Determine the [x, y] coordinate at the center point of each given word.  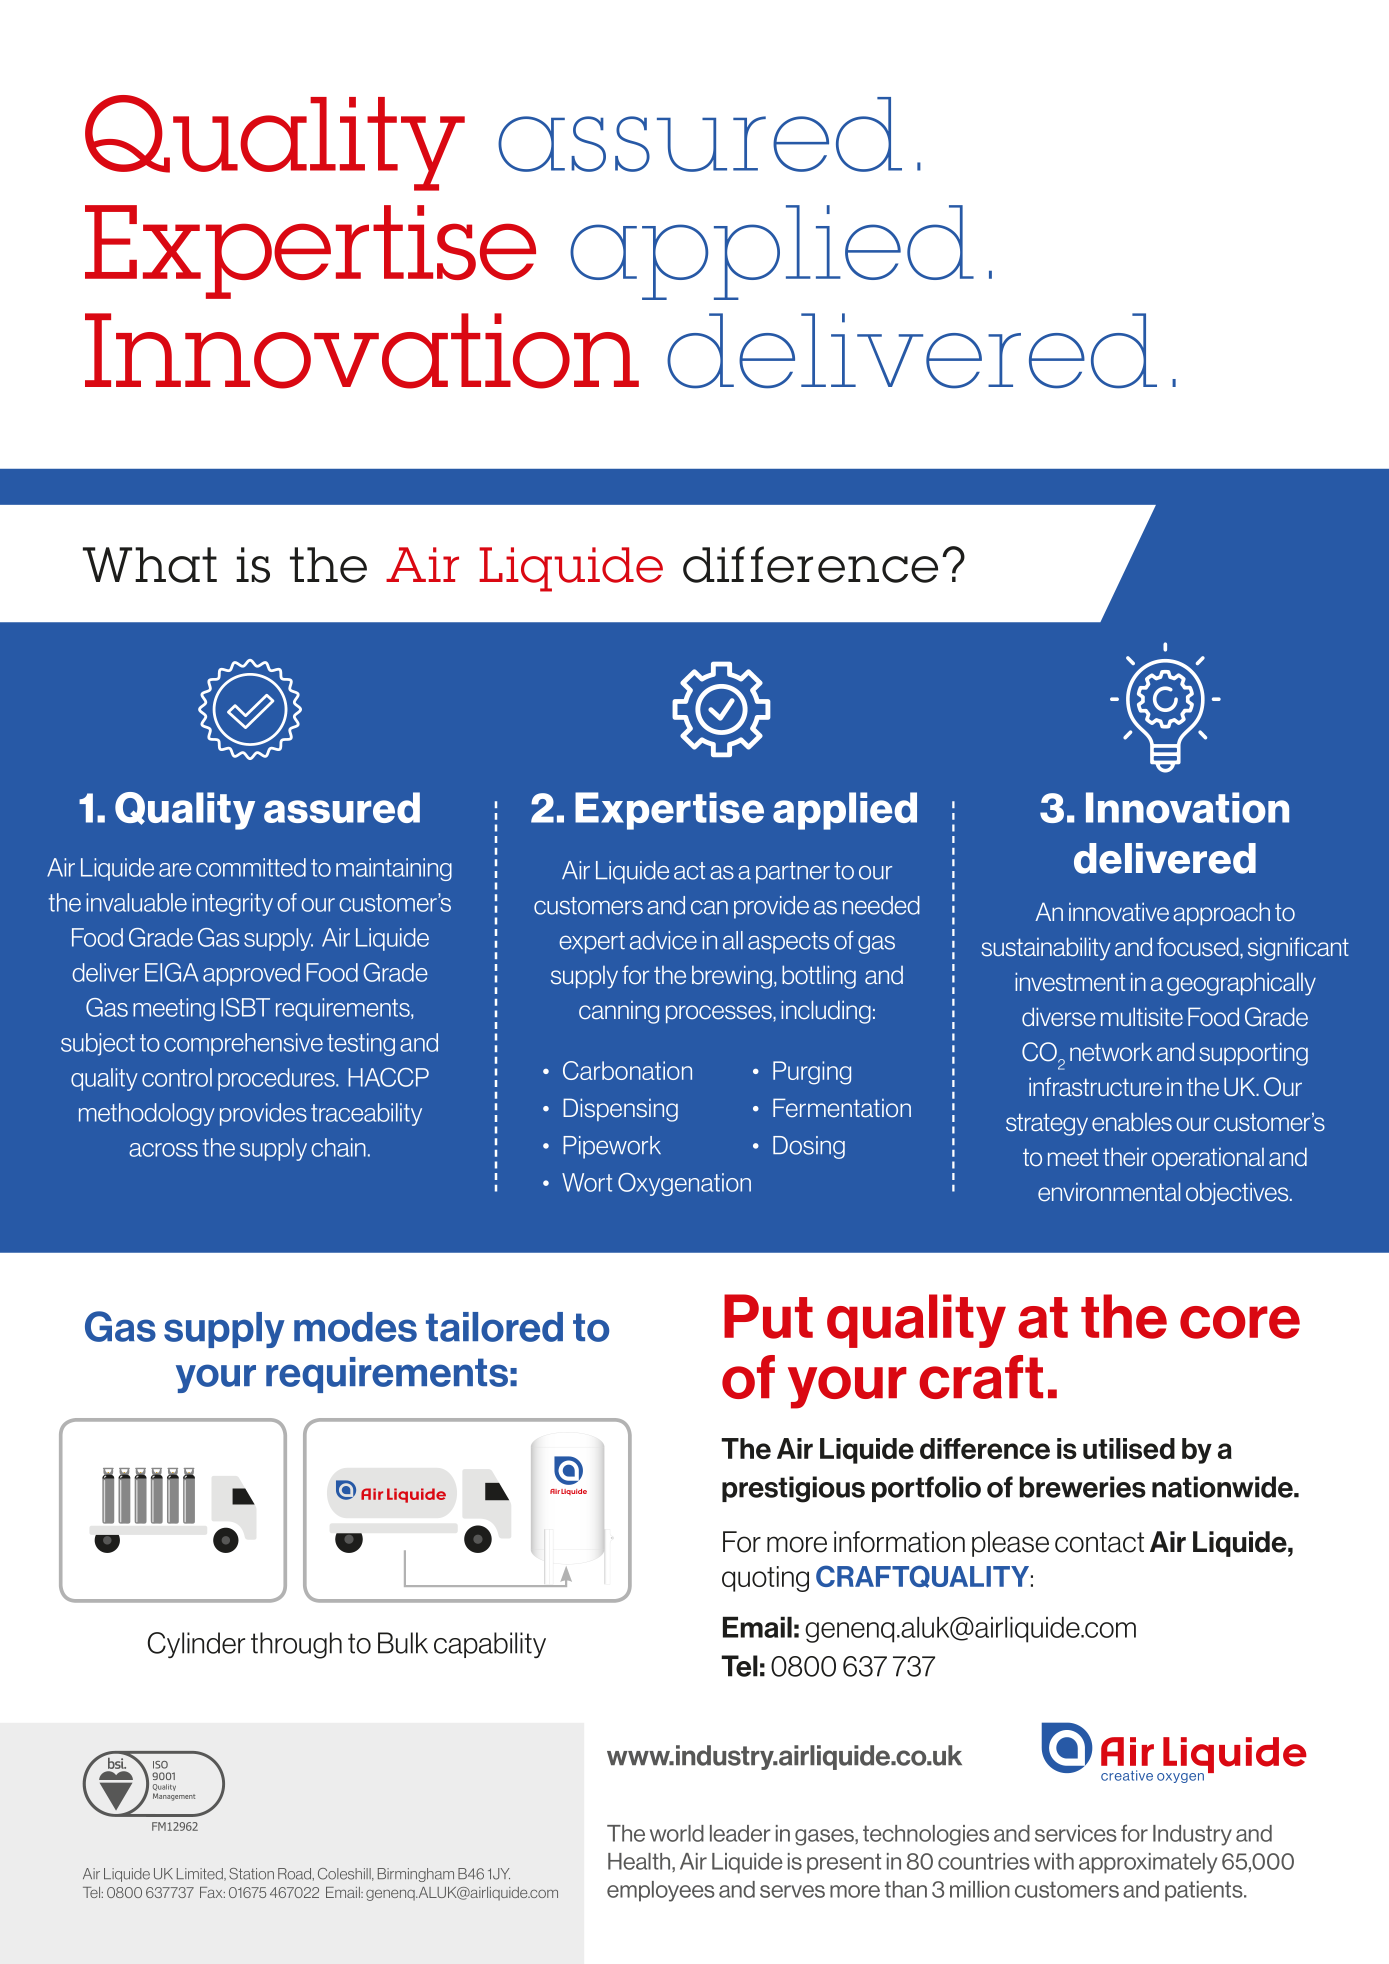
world [677, 1833]
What [150, 565]
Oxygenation [684, 1184]
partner [793, 873]
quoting [765, 1579]
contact [1099, 1542]
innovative [1119, 912]
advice [663, 940]
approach [1221, 913]
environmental [1109, 1192]
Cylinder [196, 1645]
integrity [232, 904]
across [163, 1150]
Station [251, 1874]
